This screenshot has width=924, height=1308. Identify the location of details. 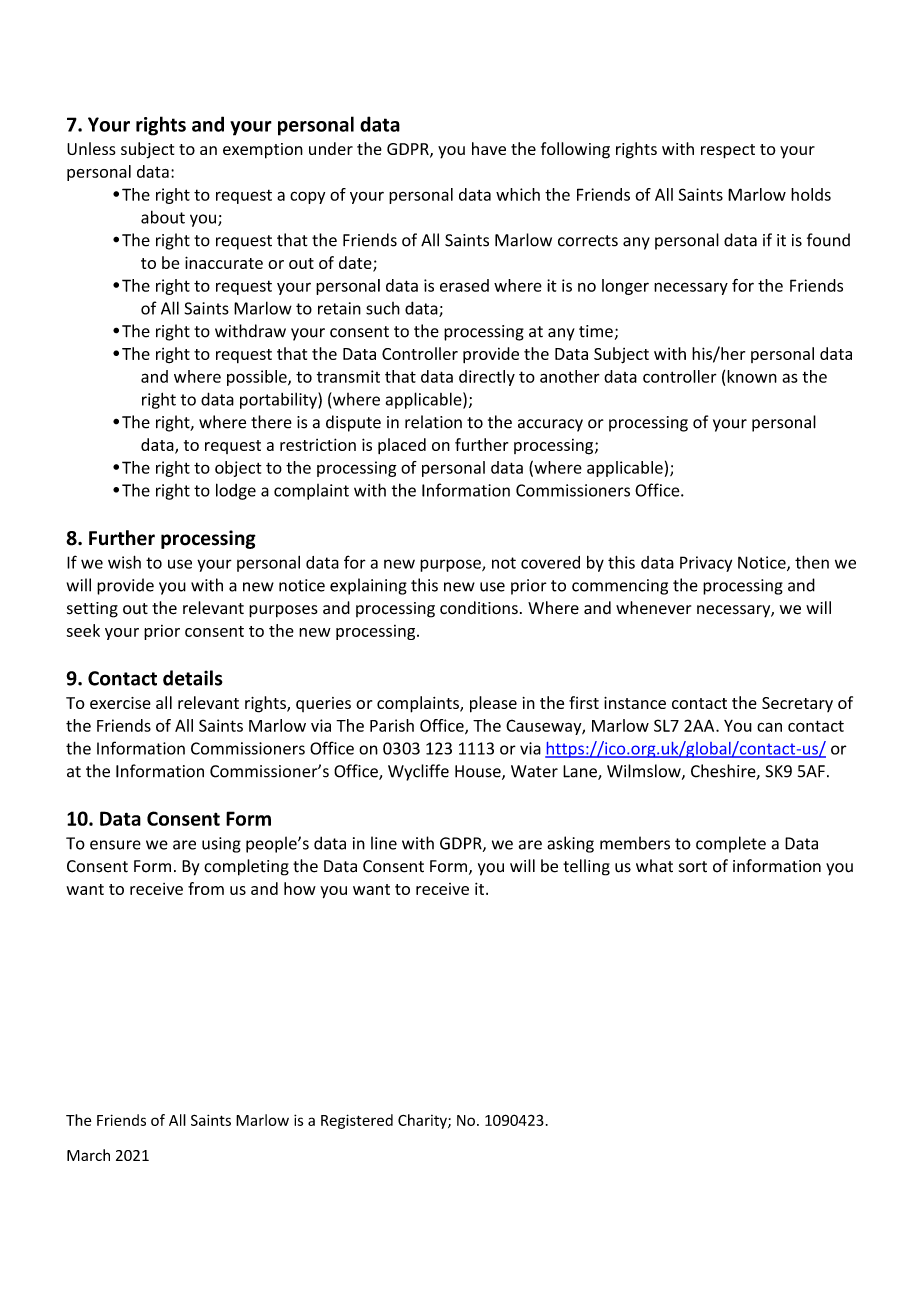
(193, 678).
